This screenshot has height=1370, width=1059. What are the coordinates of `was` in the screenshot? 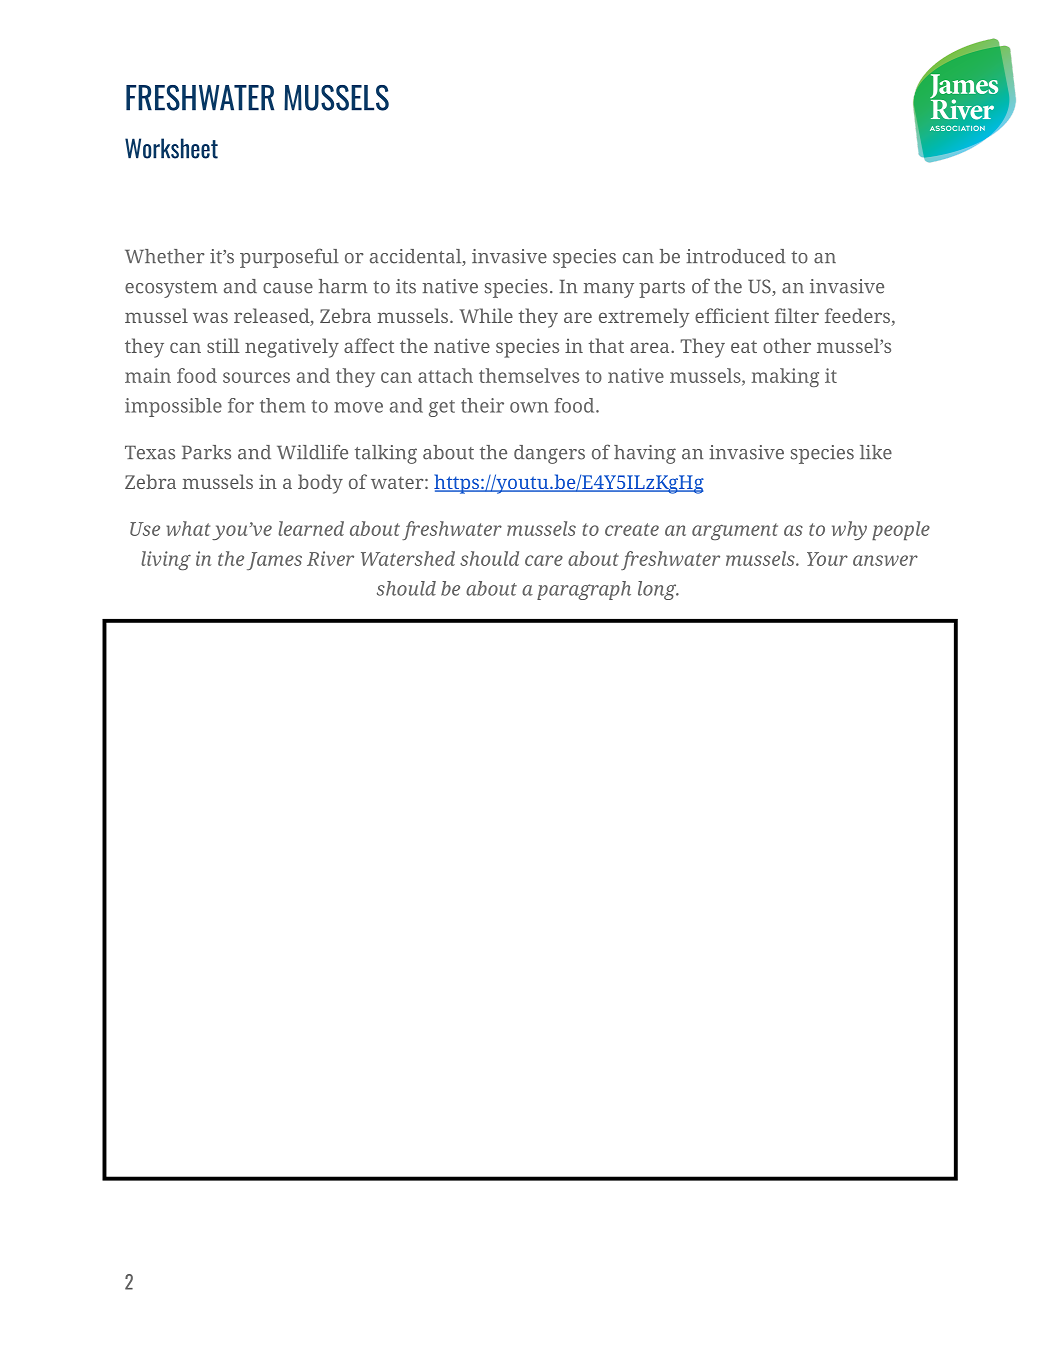 It's located at (210, 317).
